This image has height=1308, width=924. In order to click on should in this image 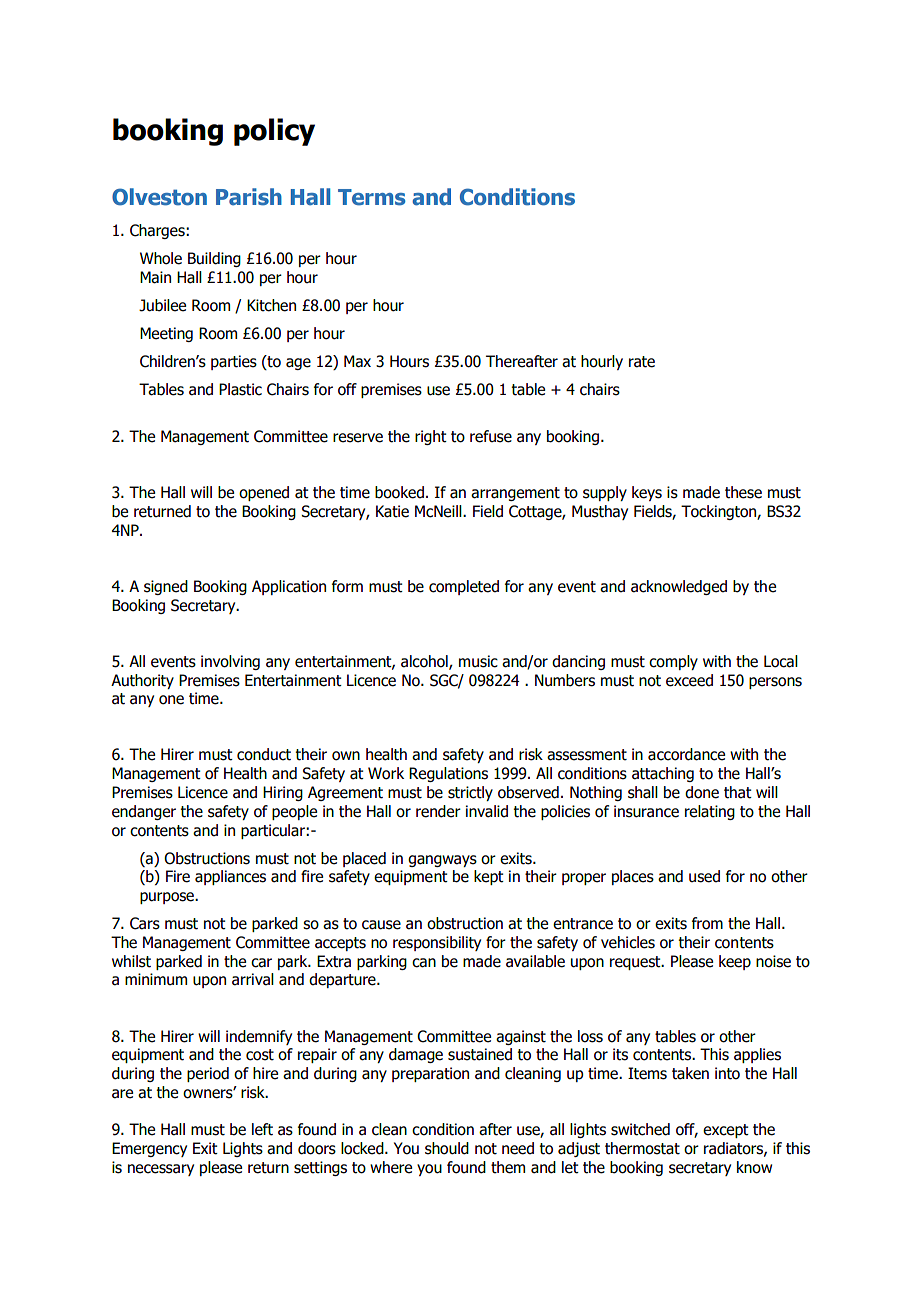, I will do `click(447, 1148)`.
